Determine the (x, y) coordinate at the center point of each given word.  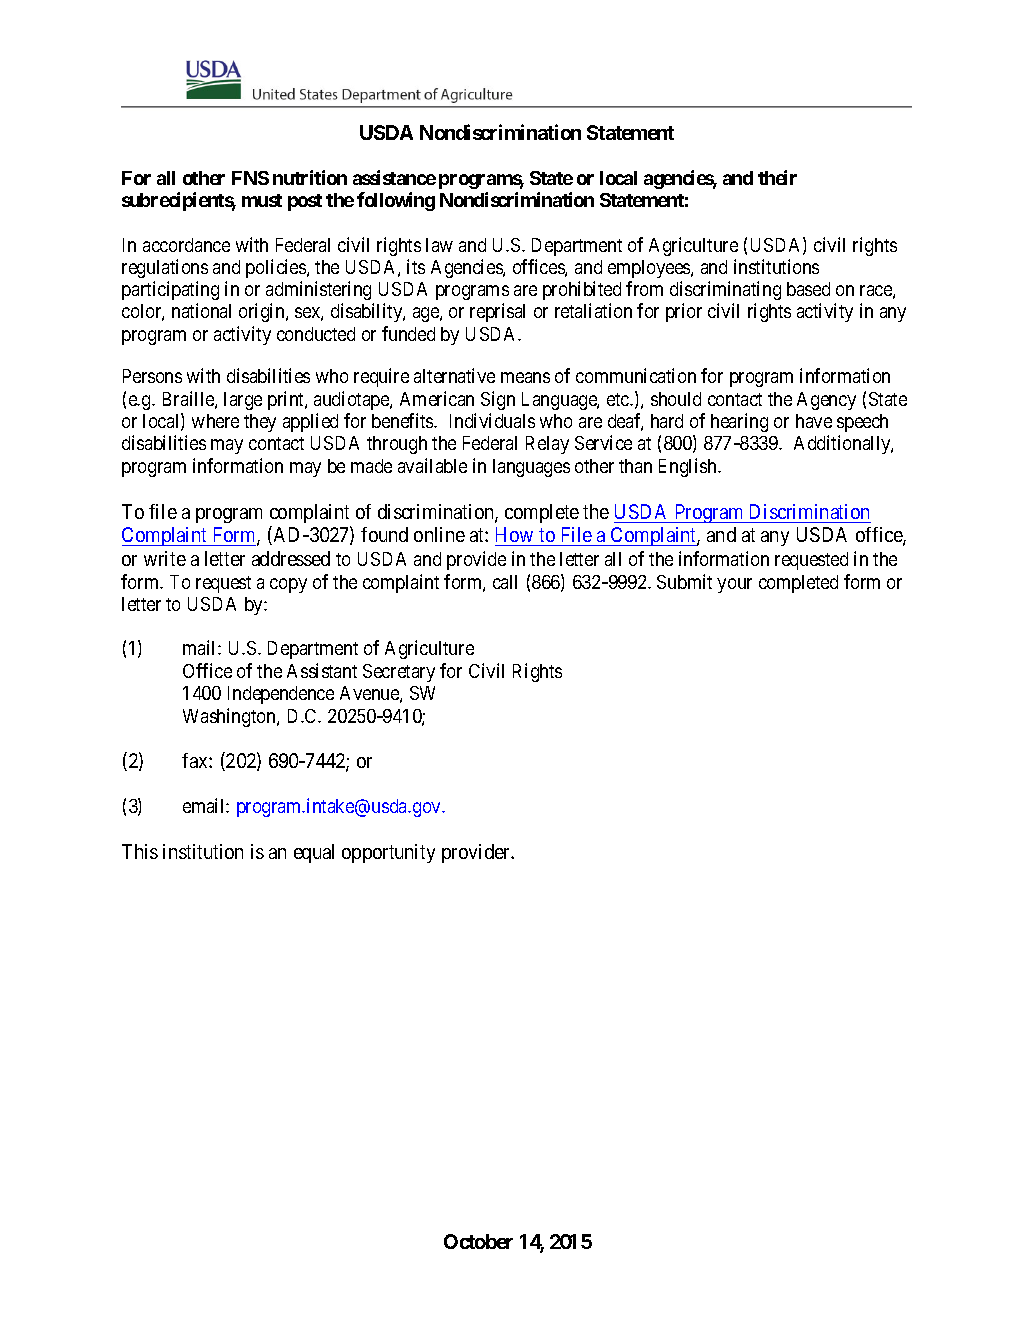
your (734, 585)
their (777, 177)
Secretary (399, 673)
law (439, 245)
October (478, 1241)
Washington (230, 717)
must (262, 200)
